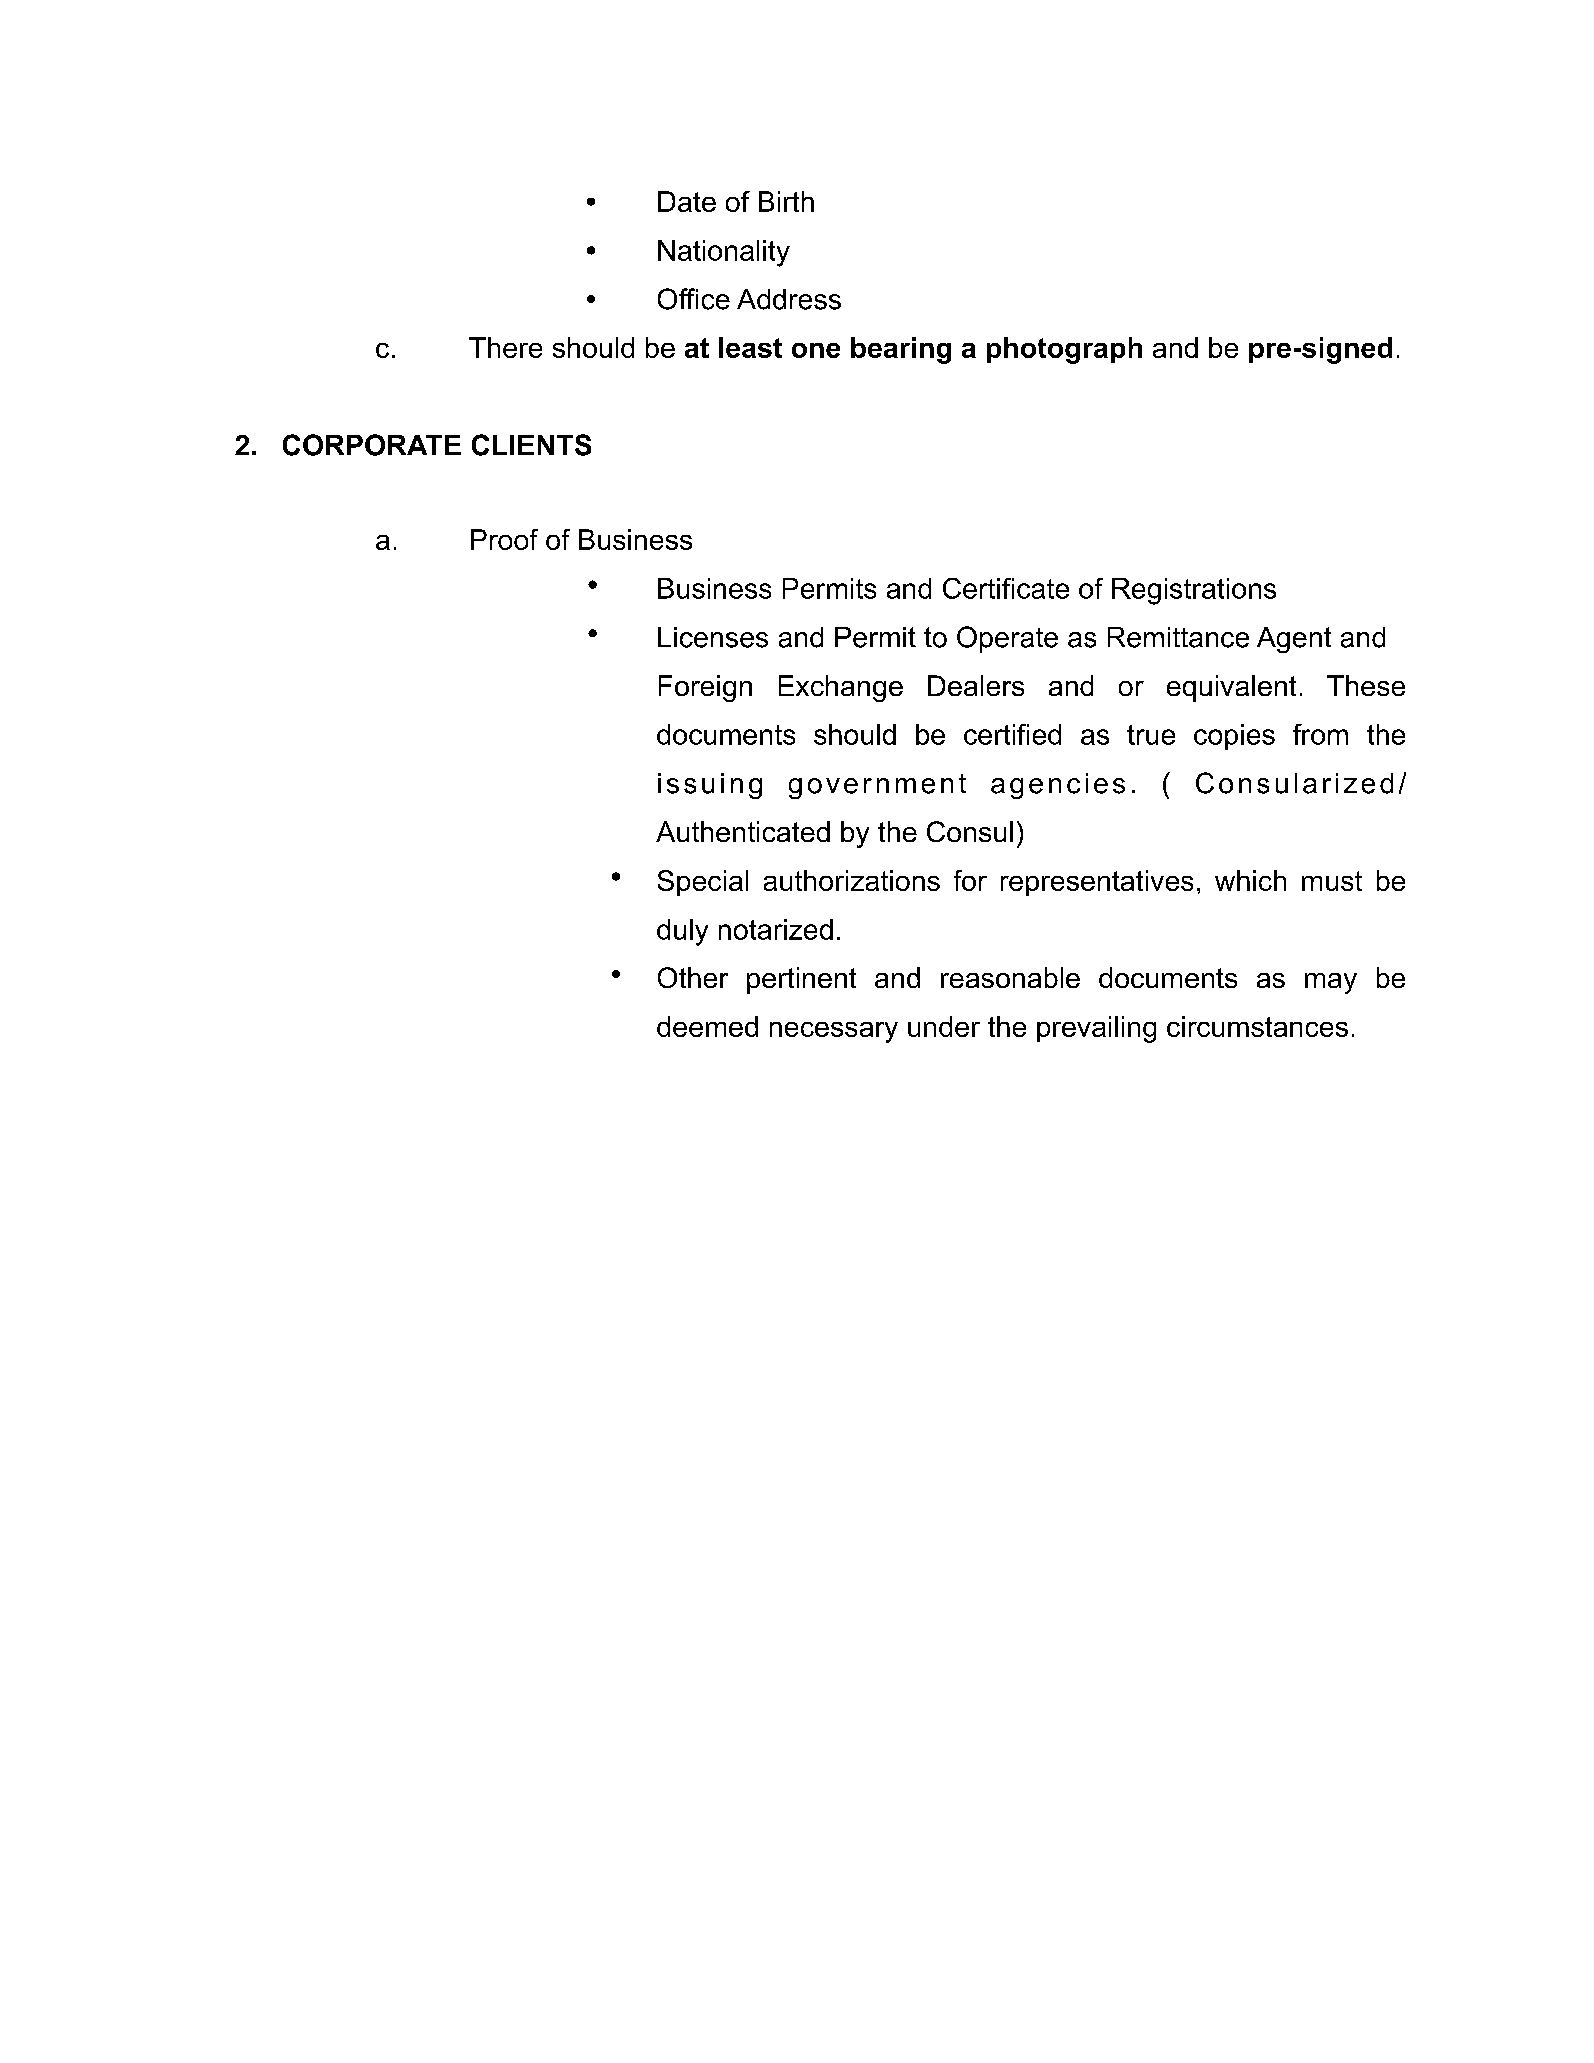 The height and width of the document is (2063, 1594). I want to click on Foreign, so click(705, 688).
